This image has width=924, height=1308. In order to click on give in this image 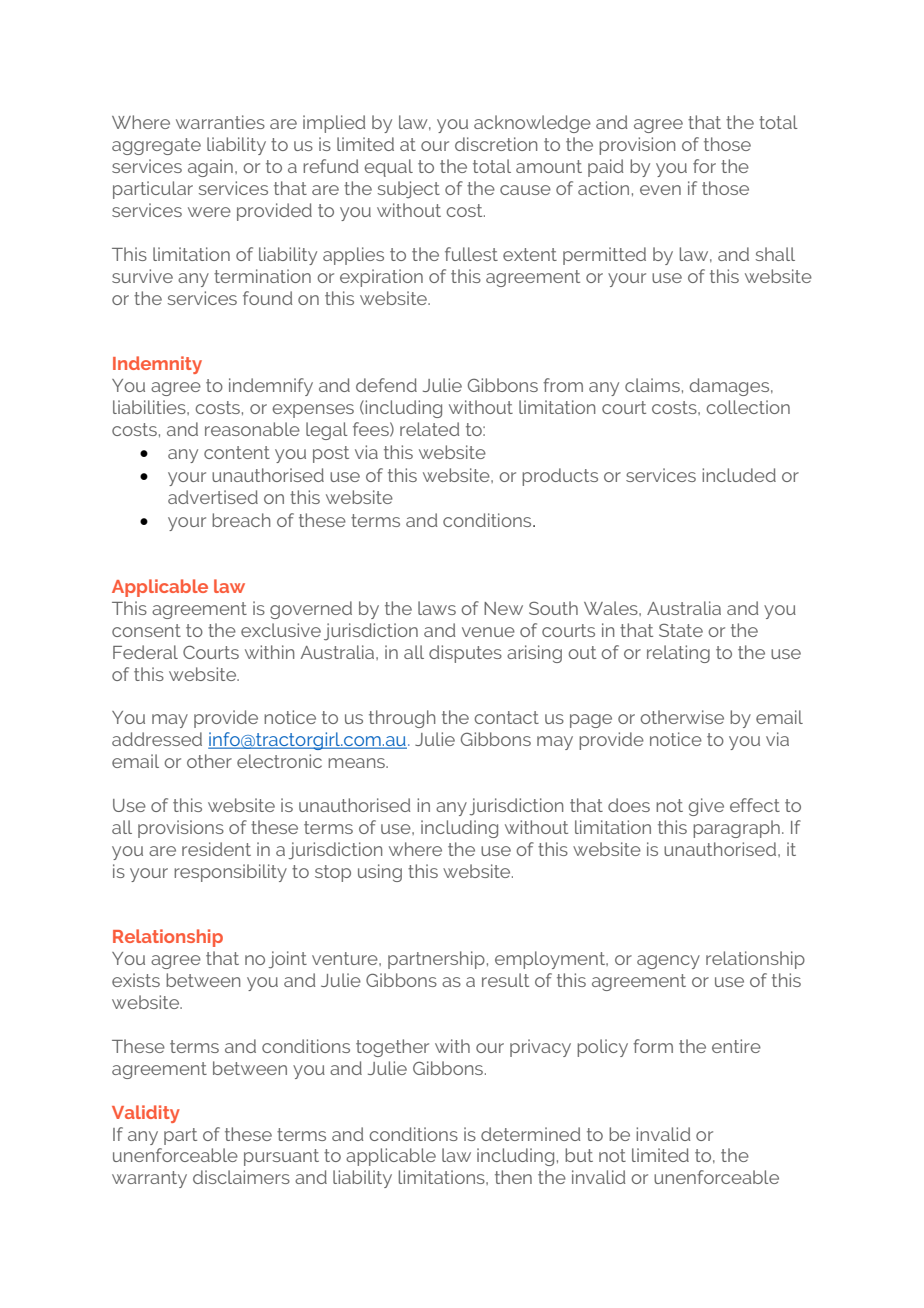, I will do `click(706, 807)`.
